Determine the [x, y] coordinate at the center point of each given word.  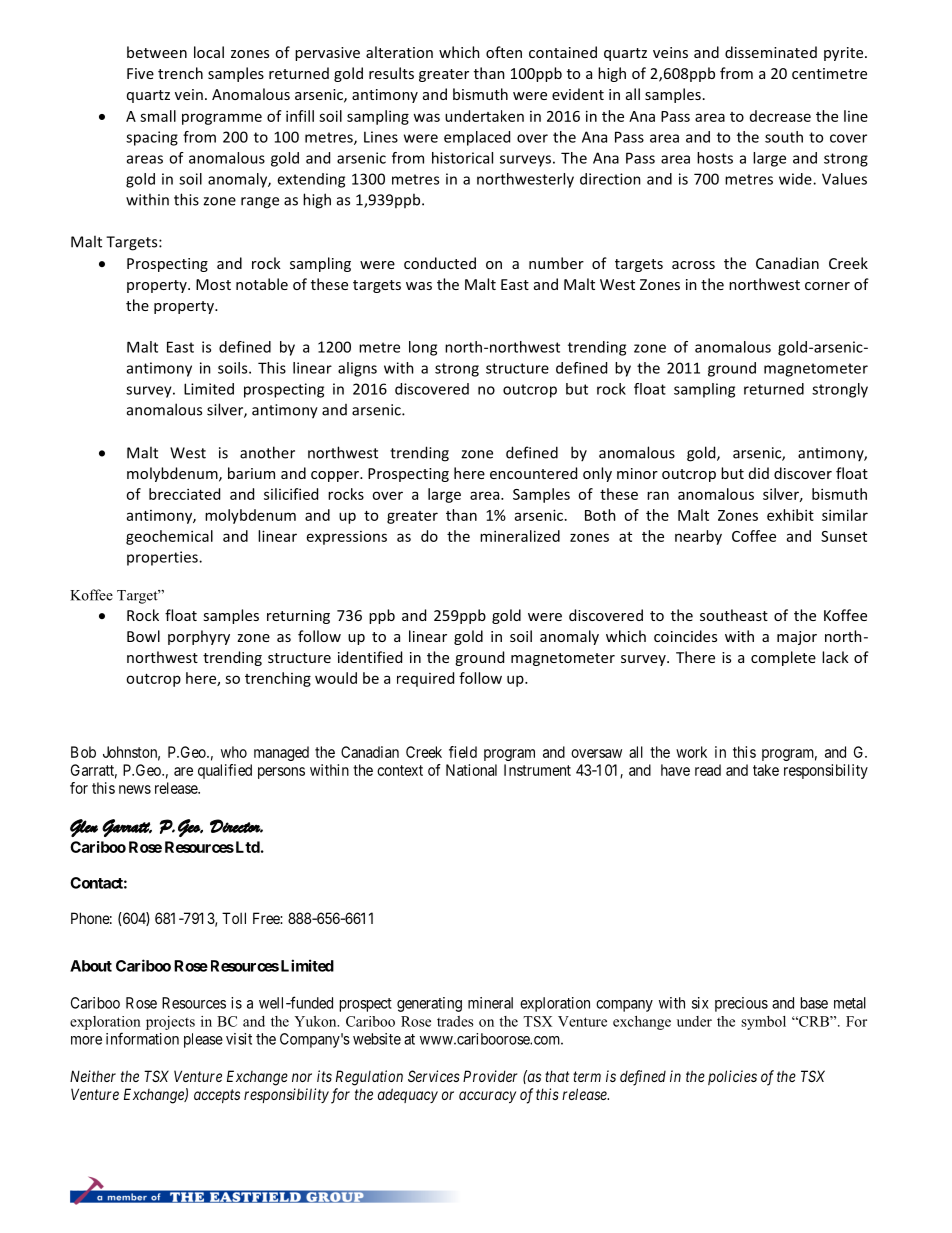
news [135, 789]
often [504, 52]
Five [140, 73]
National [471, 770]
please [203, 1040]
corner [827, 286]
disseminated [771, 52]
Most [213, 284]
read [708, 770]
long [423, 348]
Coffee [754, 536]
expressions [347, 538]
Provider [490, 1076]
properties [163, 558]
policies [732, 1077]
